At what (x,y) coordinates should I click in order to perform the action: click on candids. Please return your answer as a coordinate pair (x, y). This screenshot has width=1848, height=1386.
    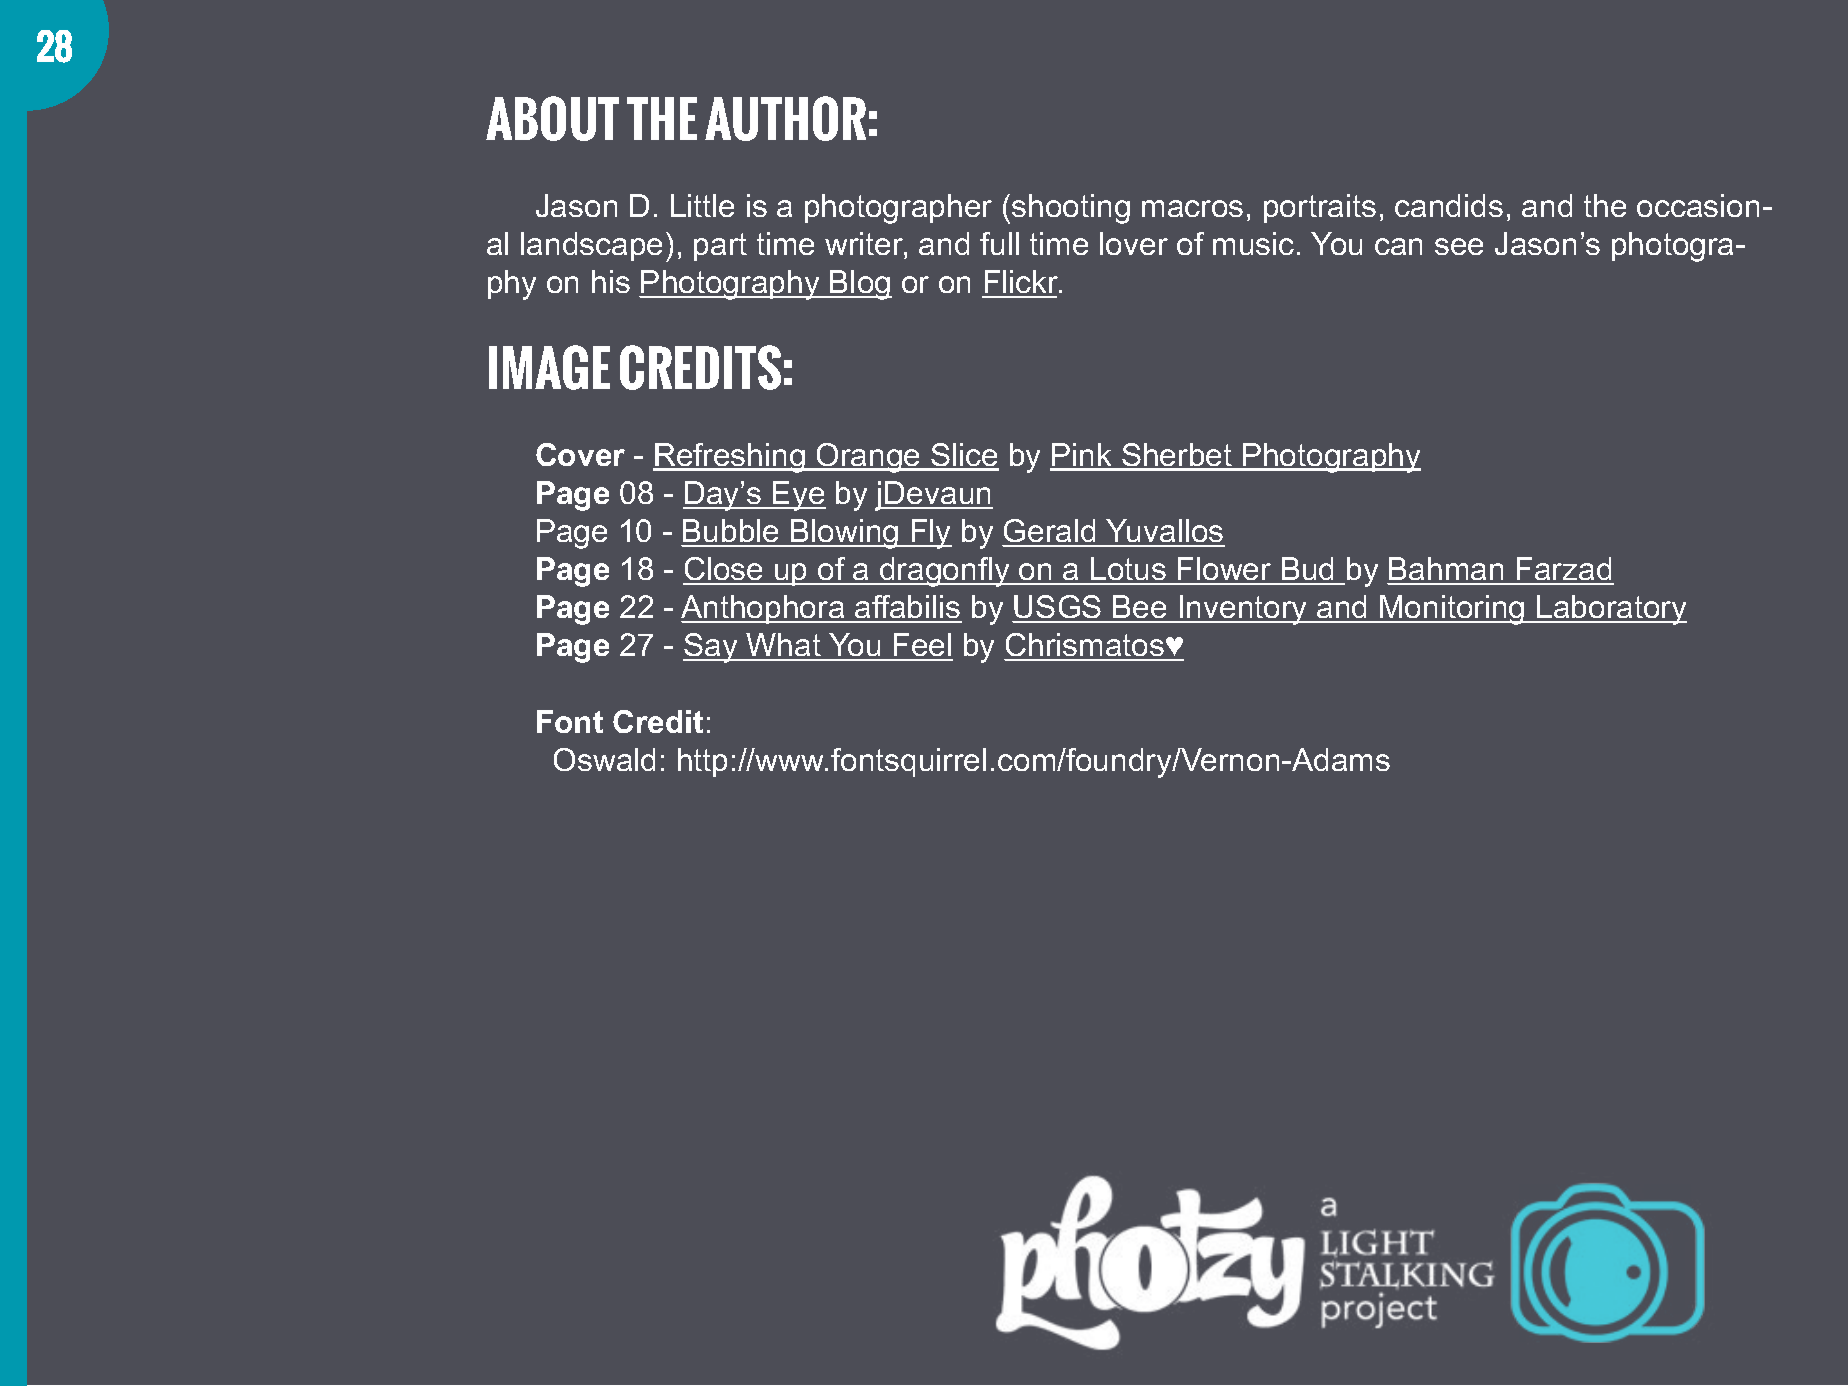
    Looking at the image, I should click on (1449, 205).
